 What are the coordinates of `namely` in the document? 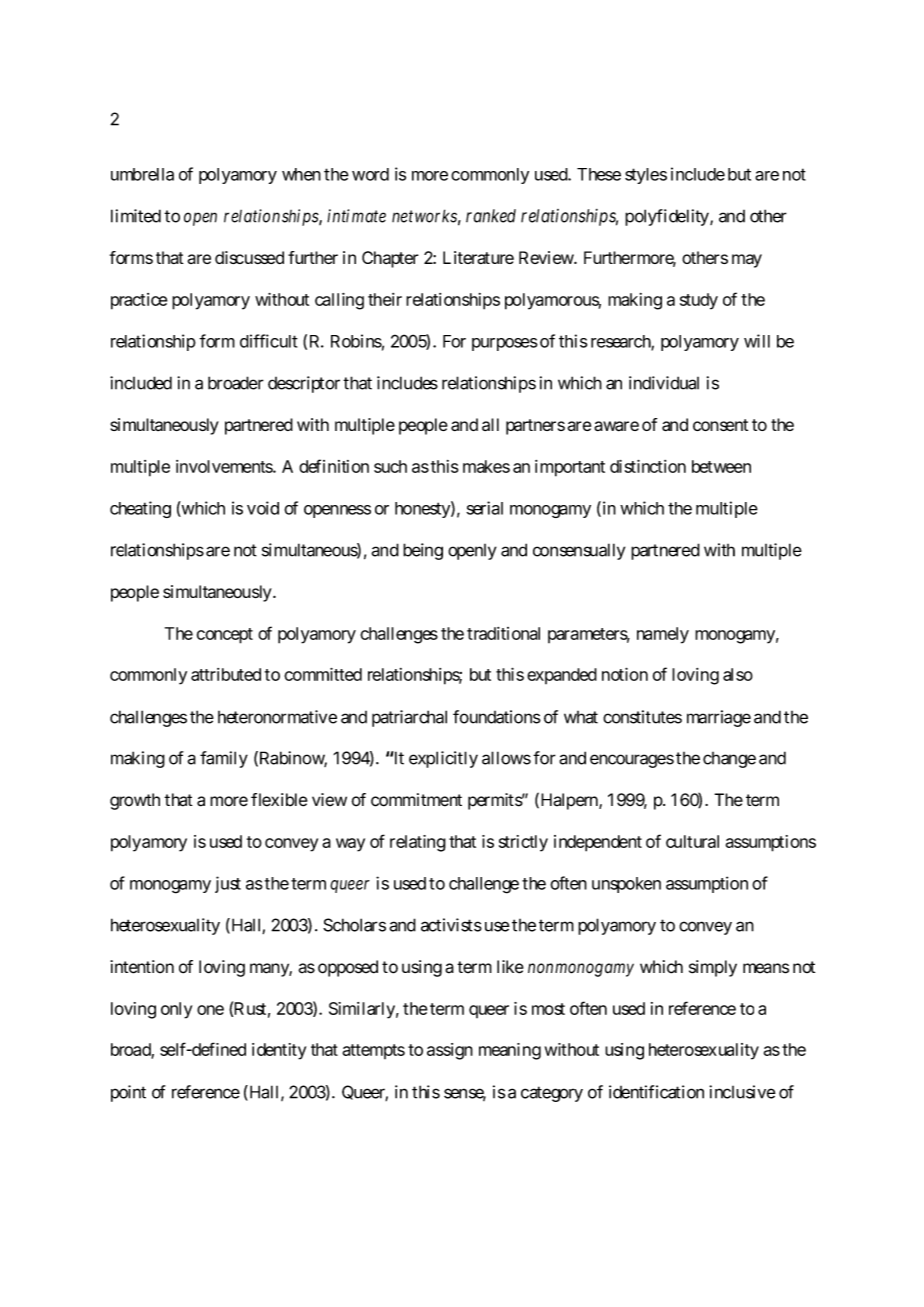 It's located at (663, 635).
